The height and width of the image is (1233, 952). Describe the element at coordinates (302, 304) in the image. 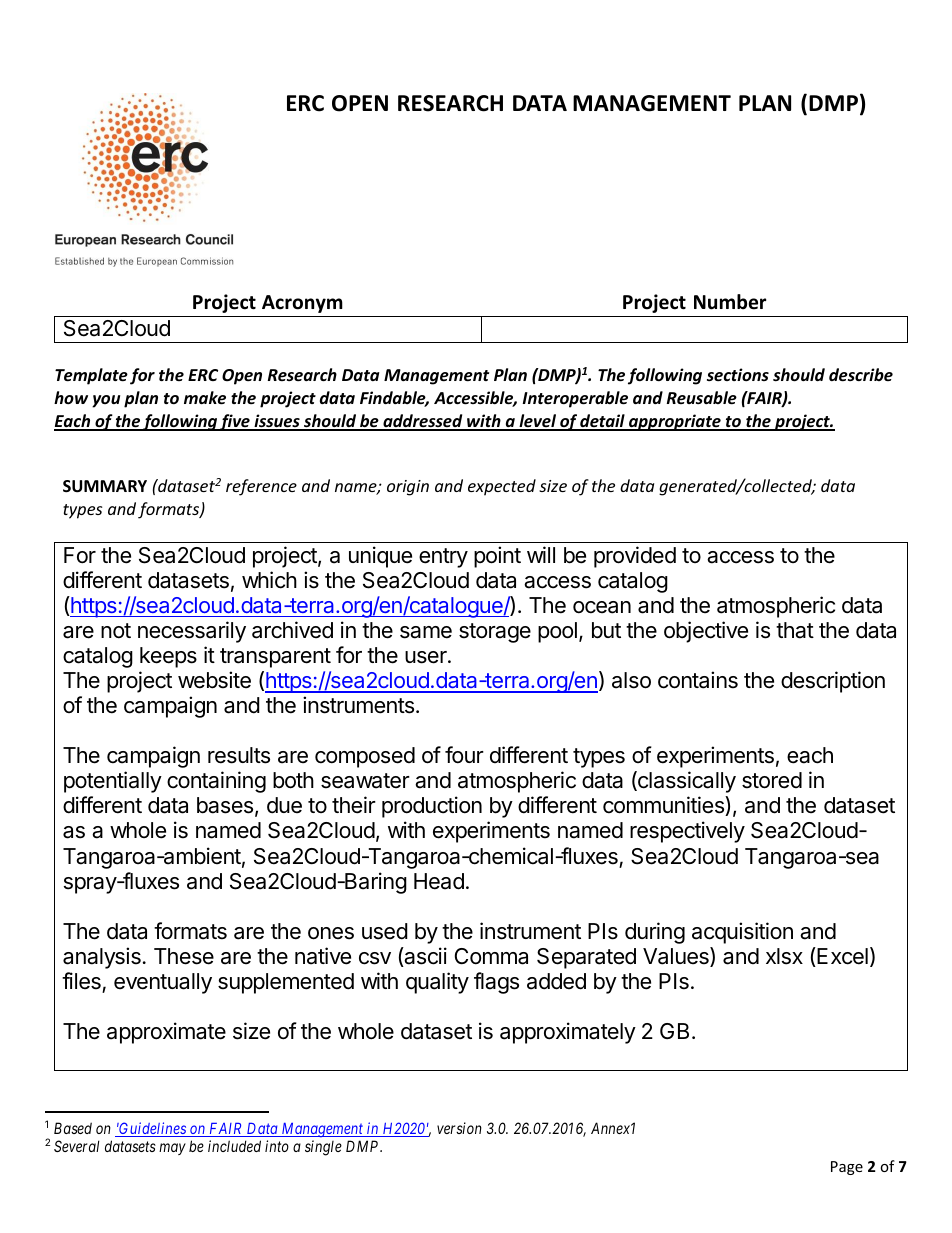

I see `Acronym` at that location.
